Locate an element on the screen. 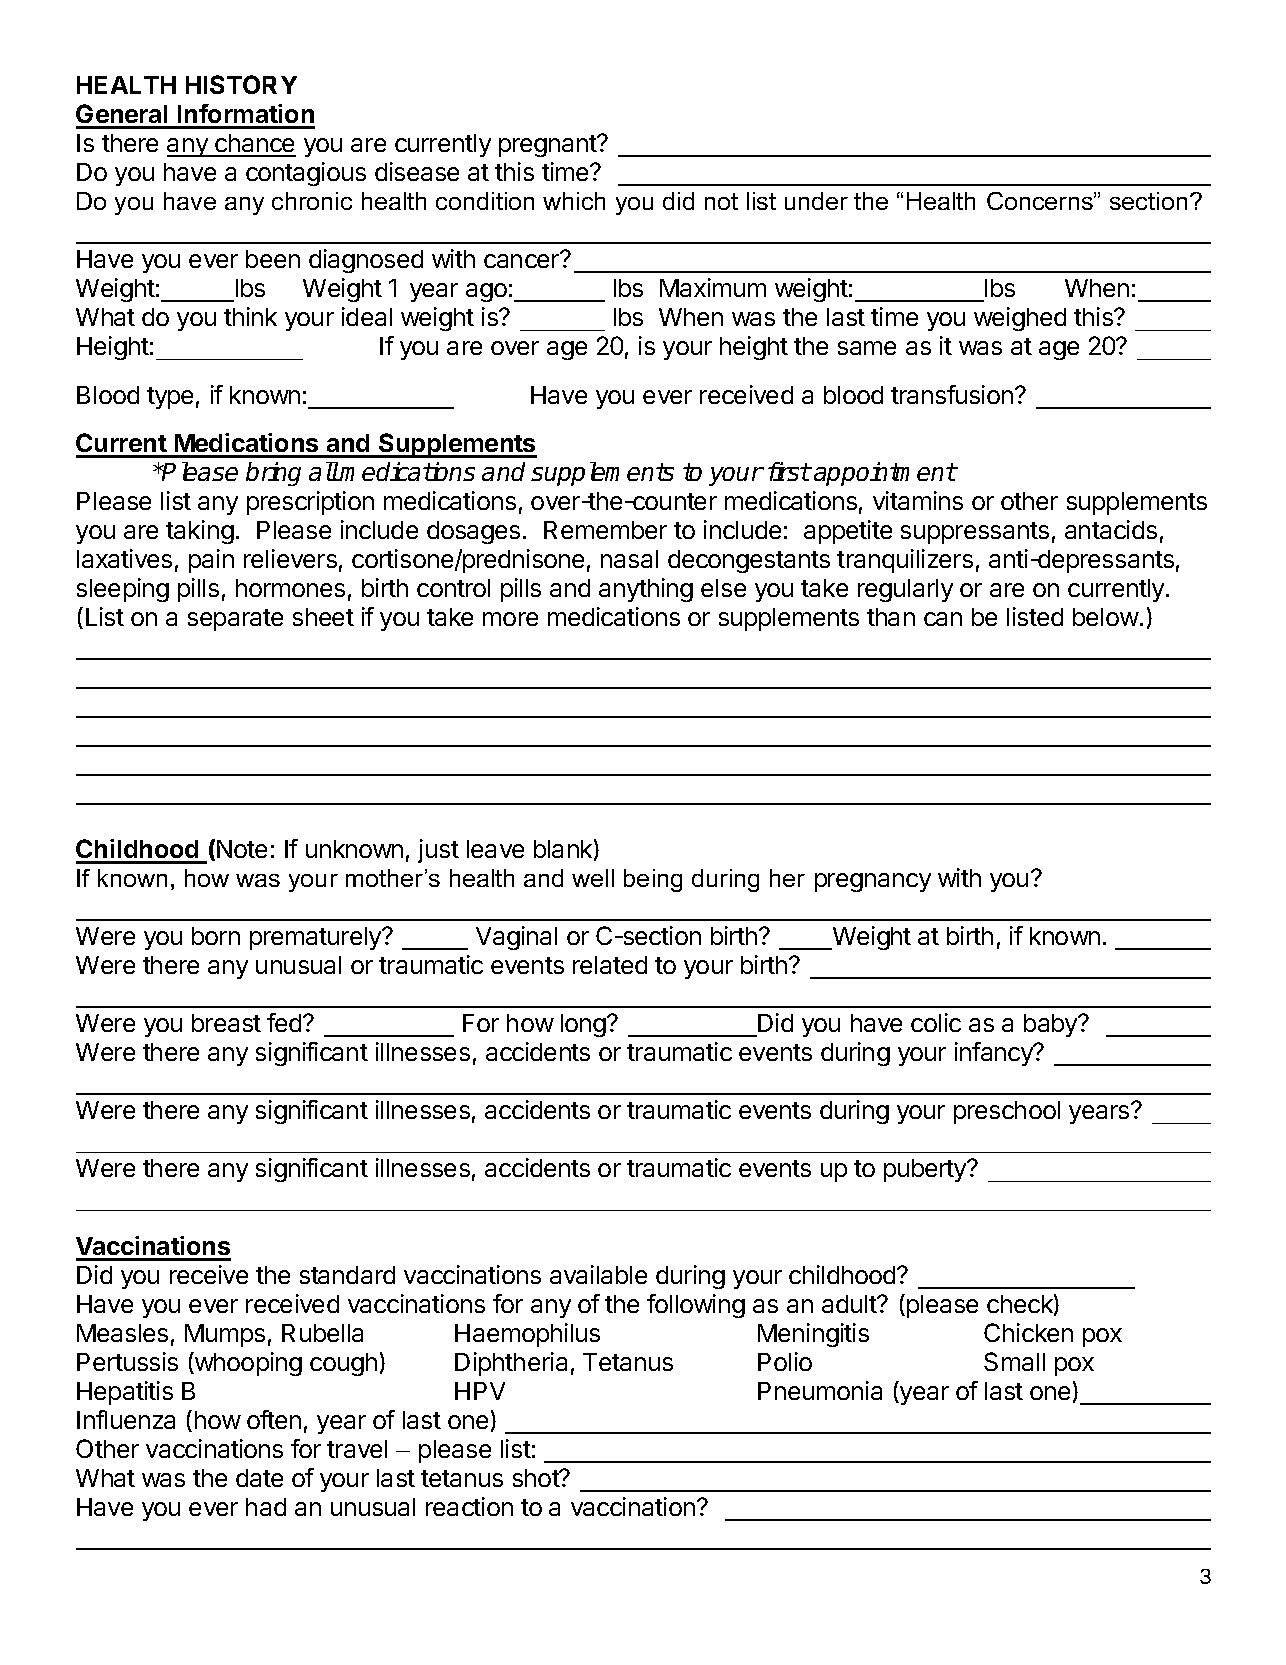 The height and width of the screenshot is (1665, 1286). well is located at coordinates (593, 878).
